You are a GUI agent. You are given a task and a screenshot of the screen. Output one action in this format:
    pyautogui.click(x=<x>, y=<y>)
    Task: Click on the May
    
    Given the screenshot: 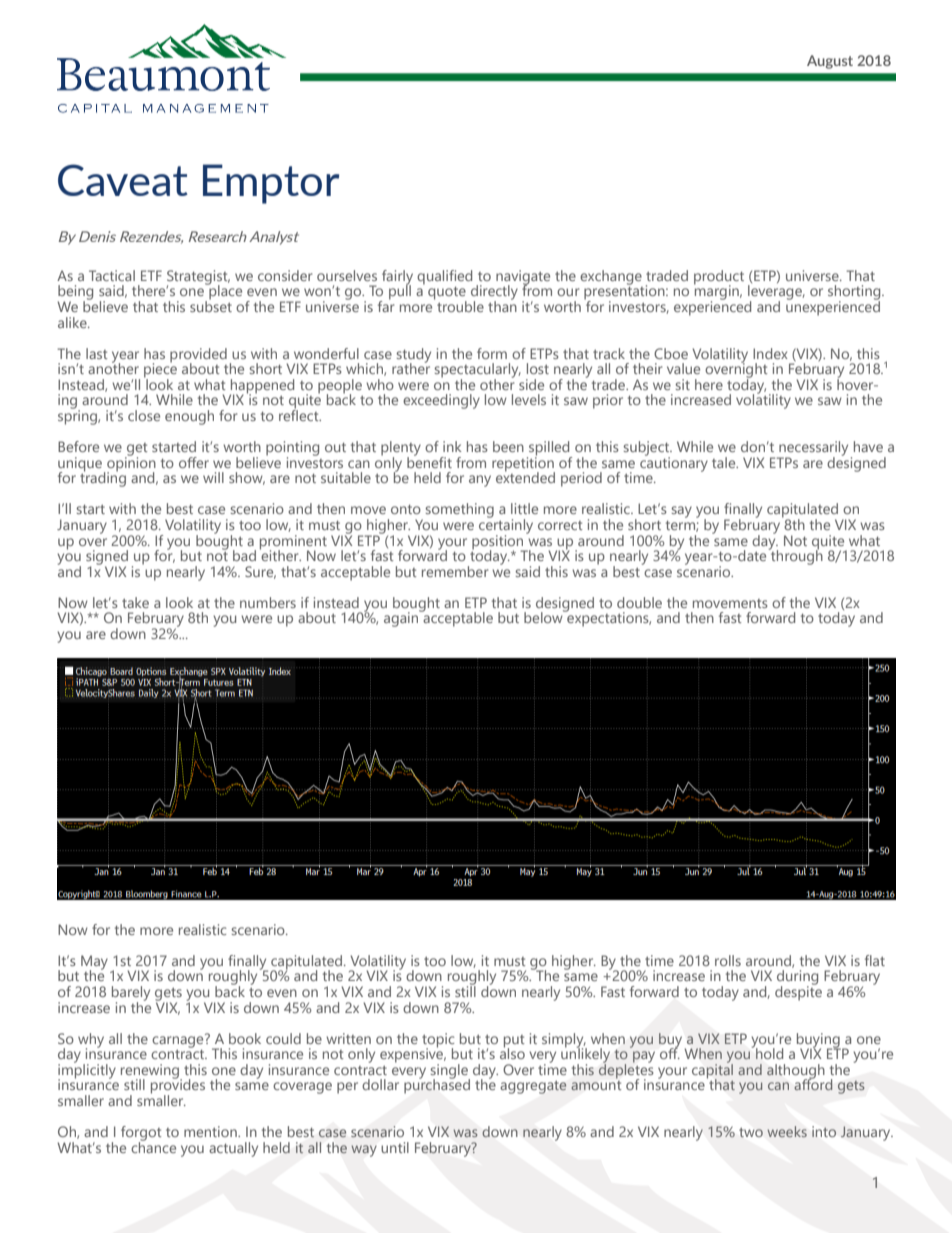 What is the action you would take?
    pyautogui.click(x=94, y=963)
